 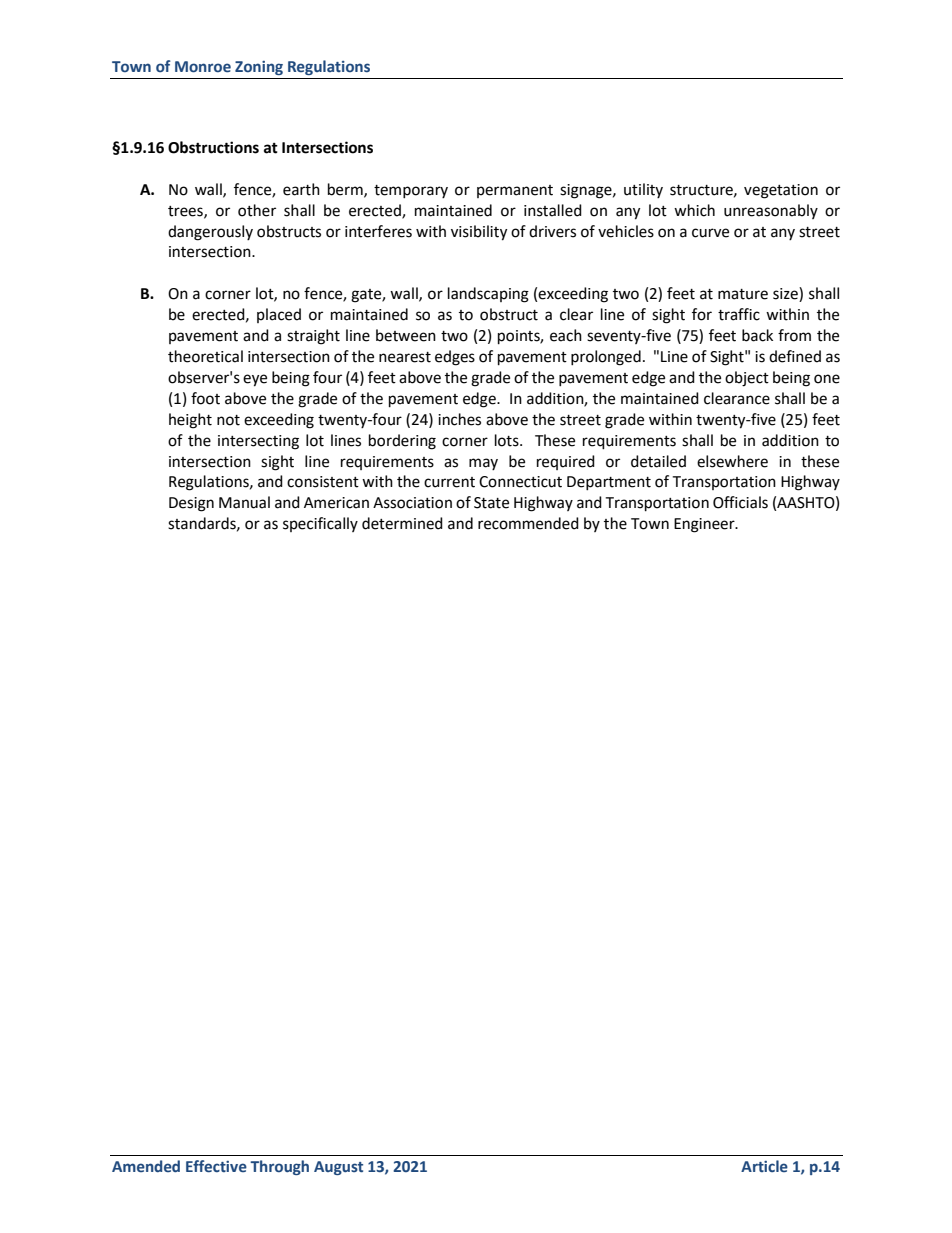 I want to click on permanent, so click(x=515, y=191).
